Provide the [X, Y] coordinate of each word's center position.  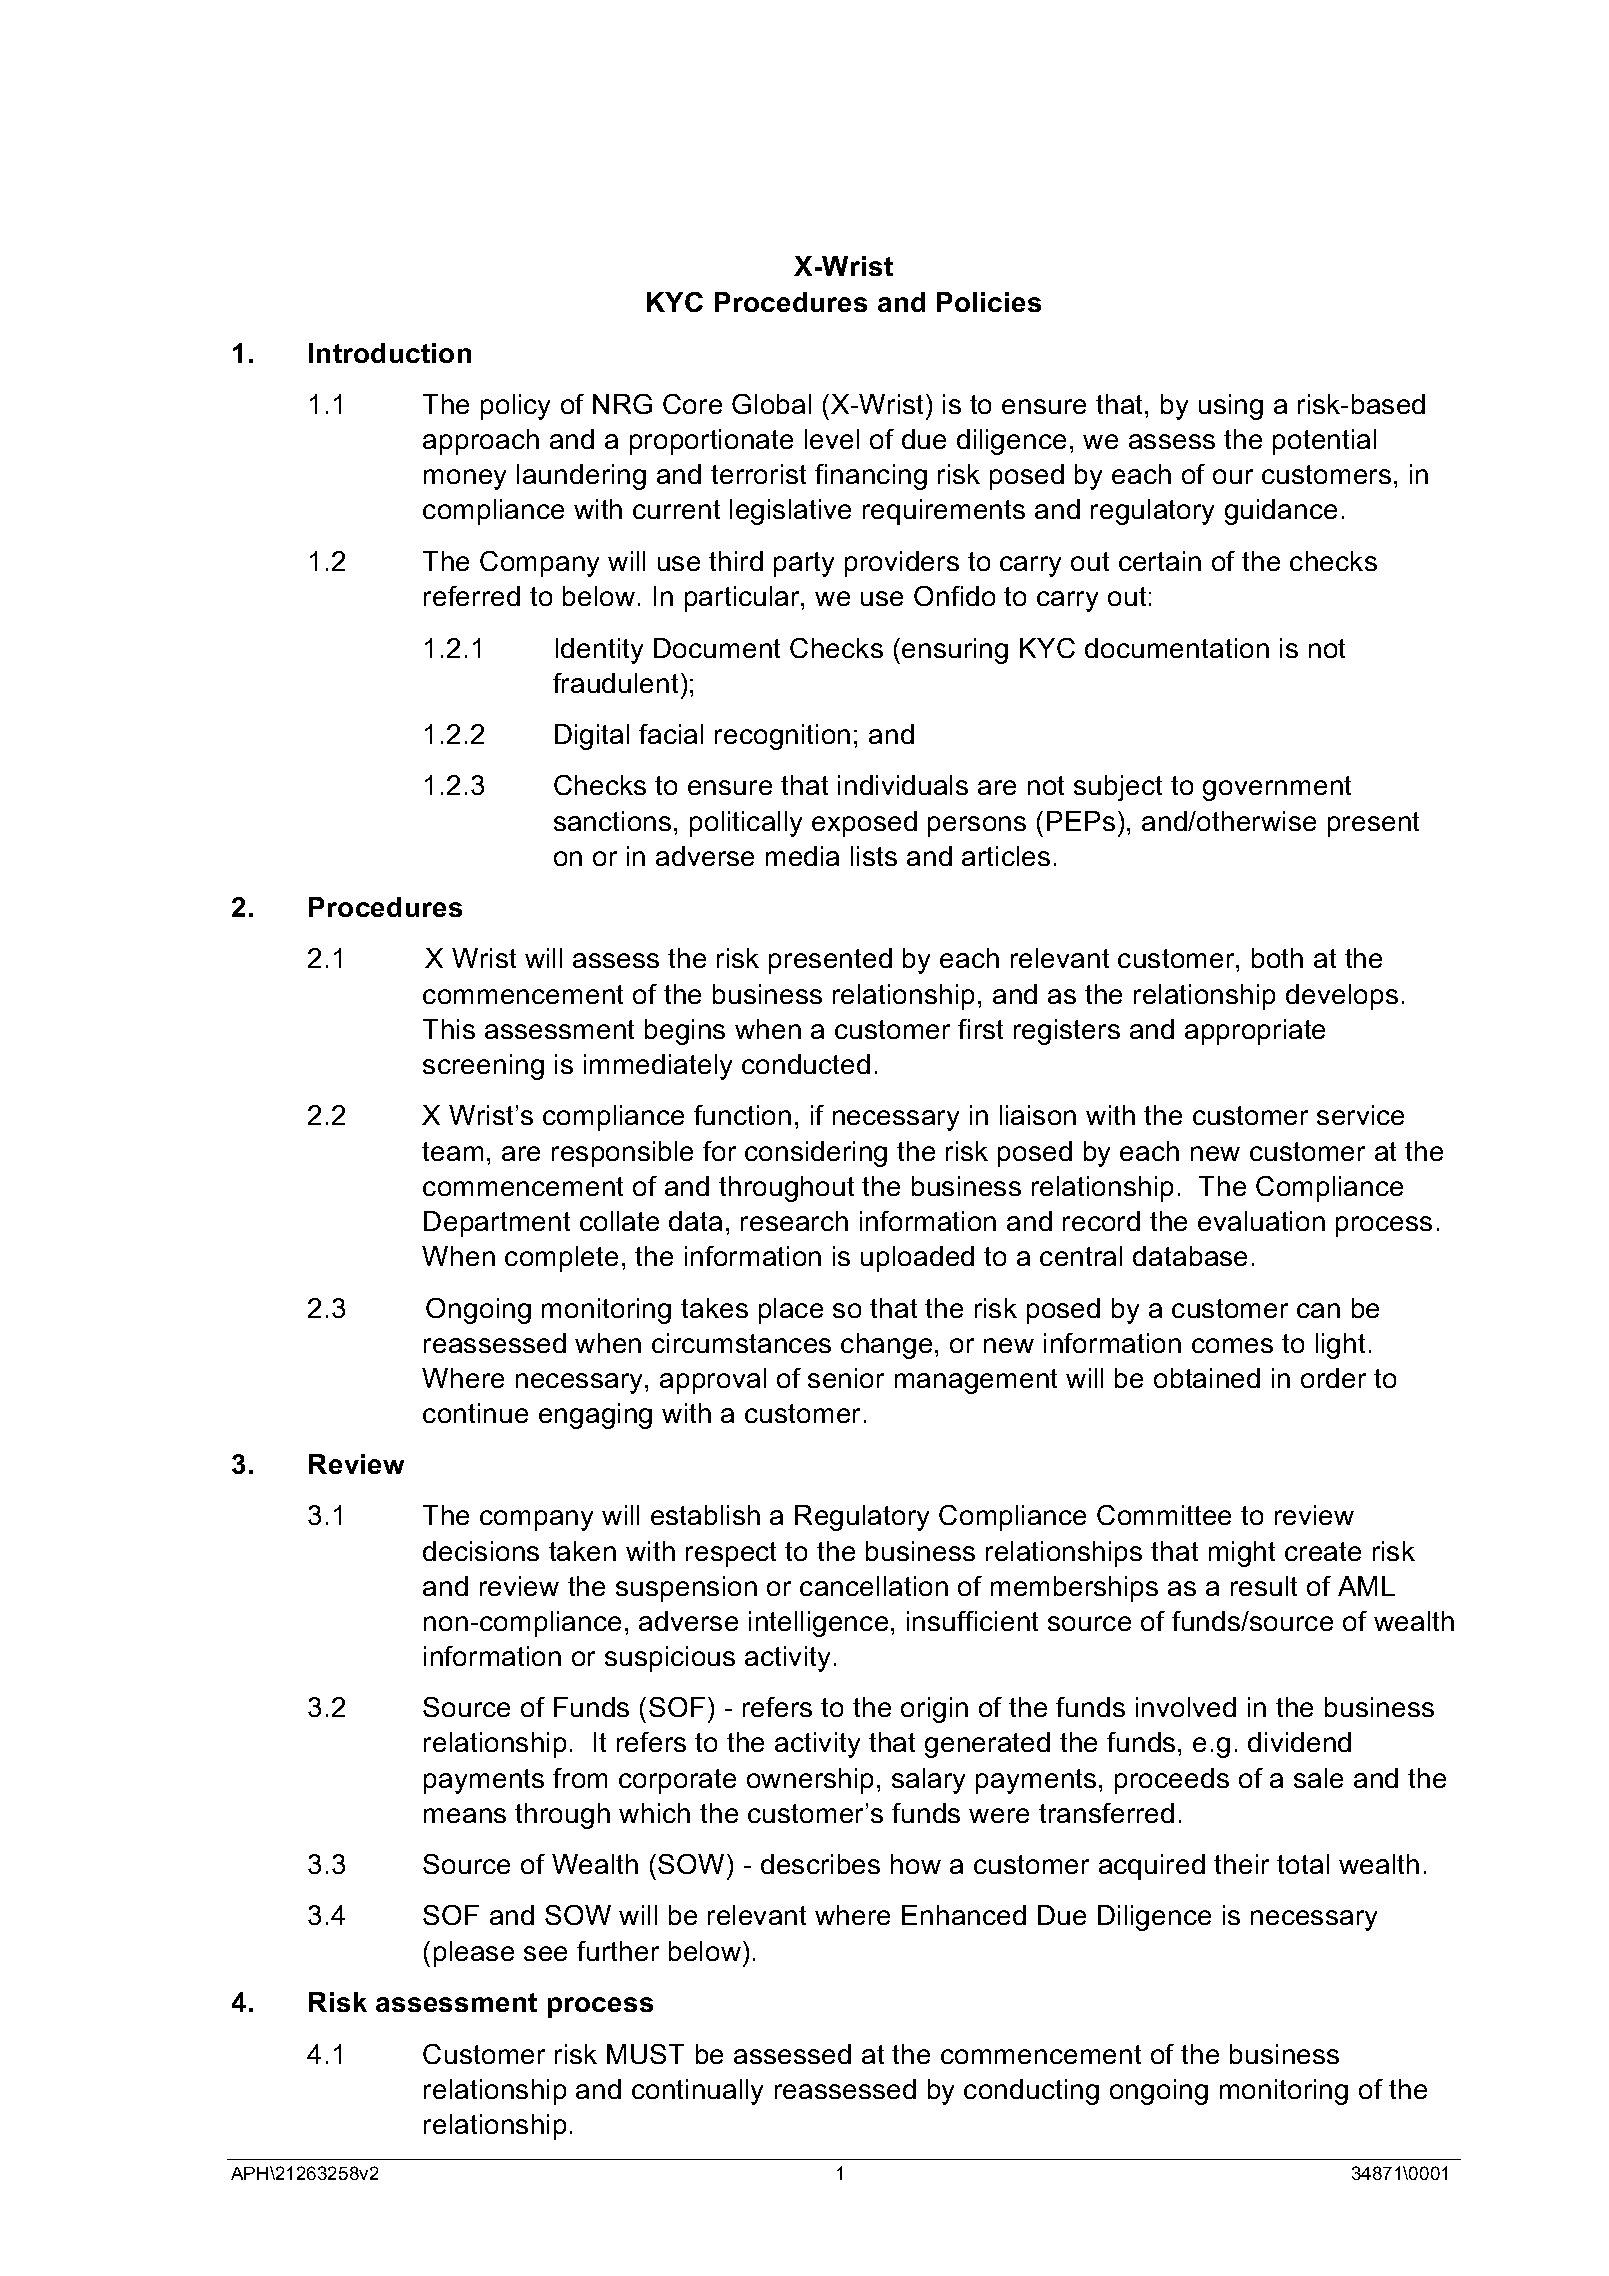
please [474, 1954]
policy [515, 407]
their [1241, 1864]
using [1231, 407]
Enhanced [964, 1915]
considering [816, 1154]
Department [497, 1224]
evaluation [1261, 1221]
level [832, 439]
